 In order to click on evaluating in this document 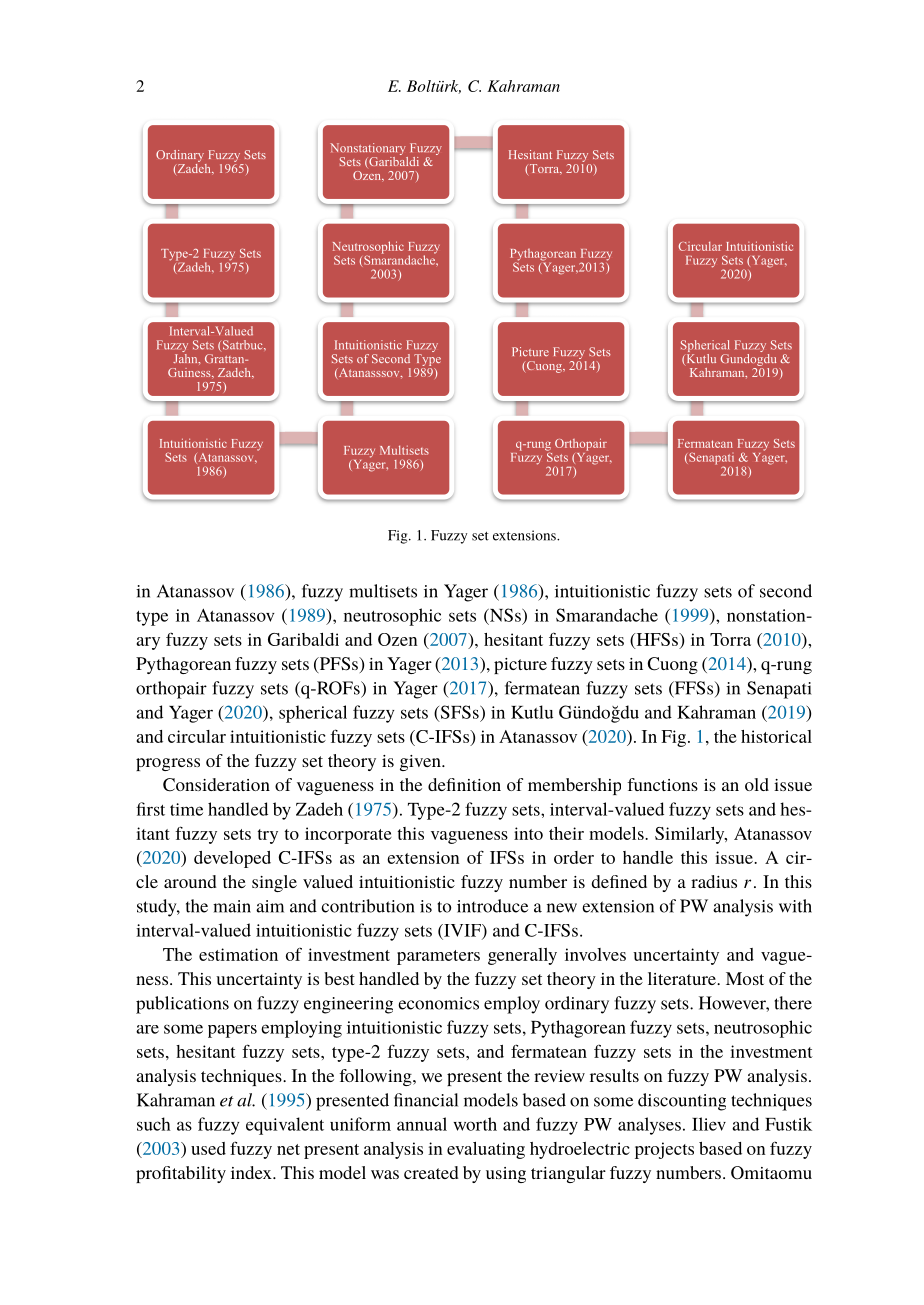, I will do `click(486, 1150)`.
